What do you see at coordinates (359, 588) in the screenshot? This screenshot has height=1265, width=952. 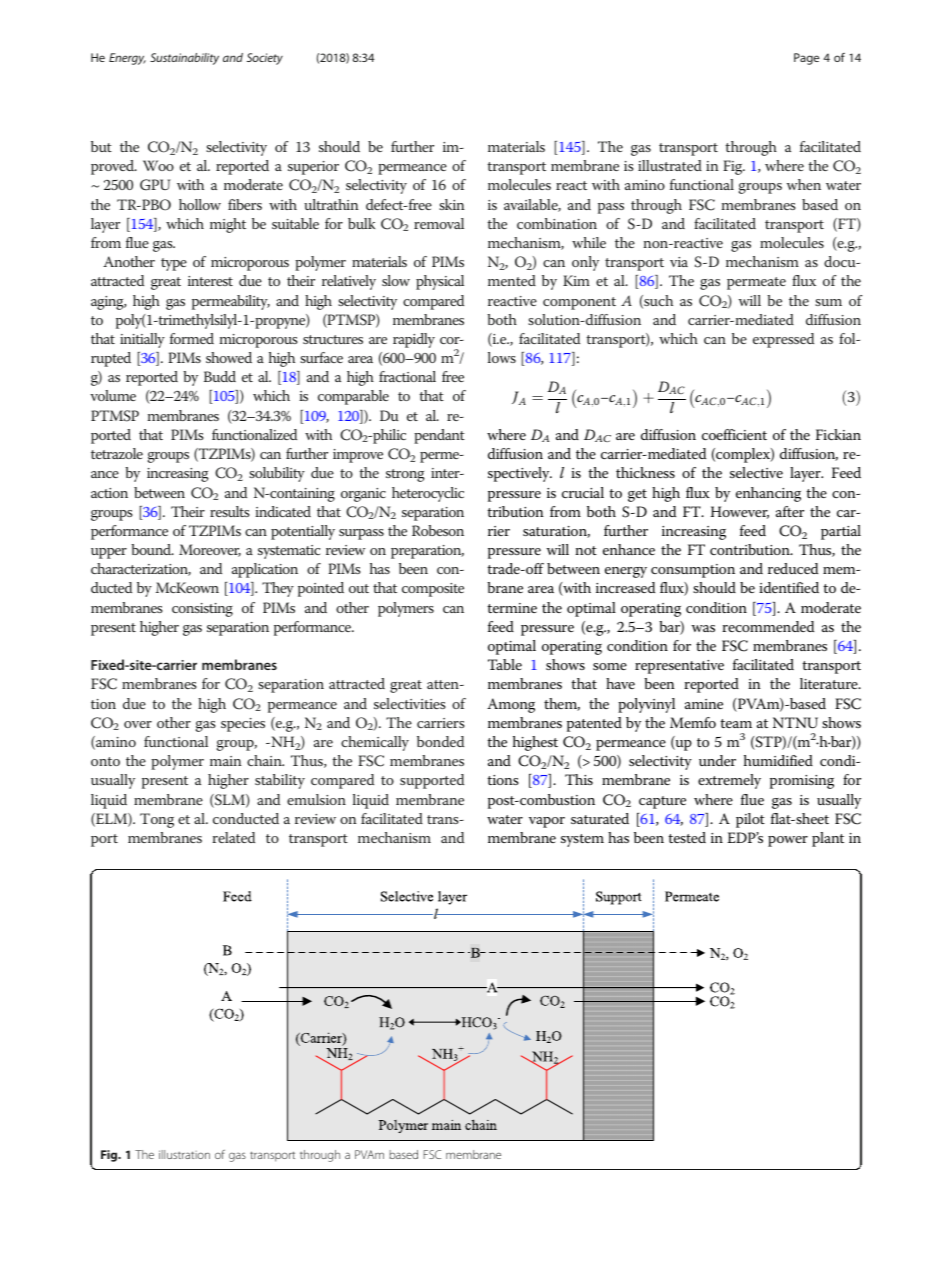 I see `out` at bounding box center [359, 588].
